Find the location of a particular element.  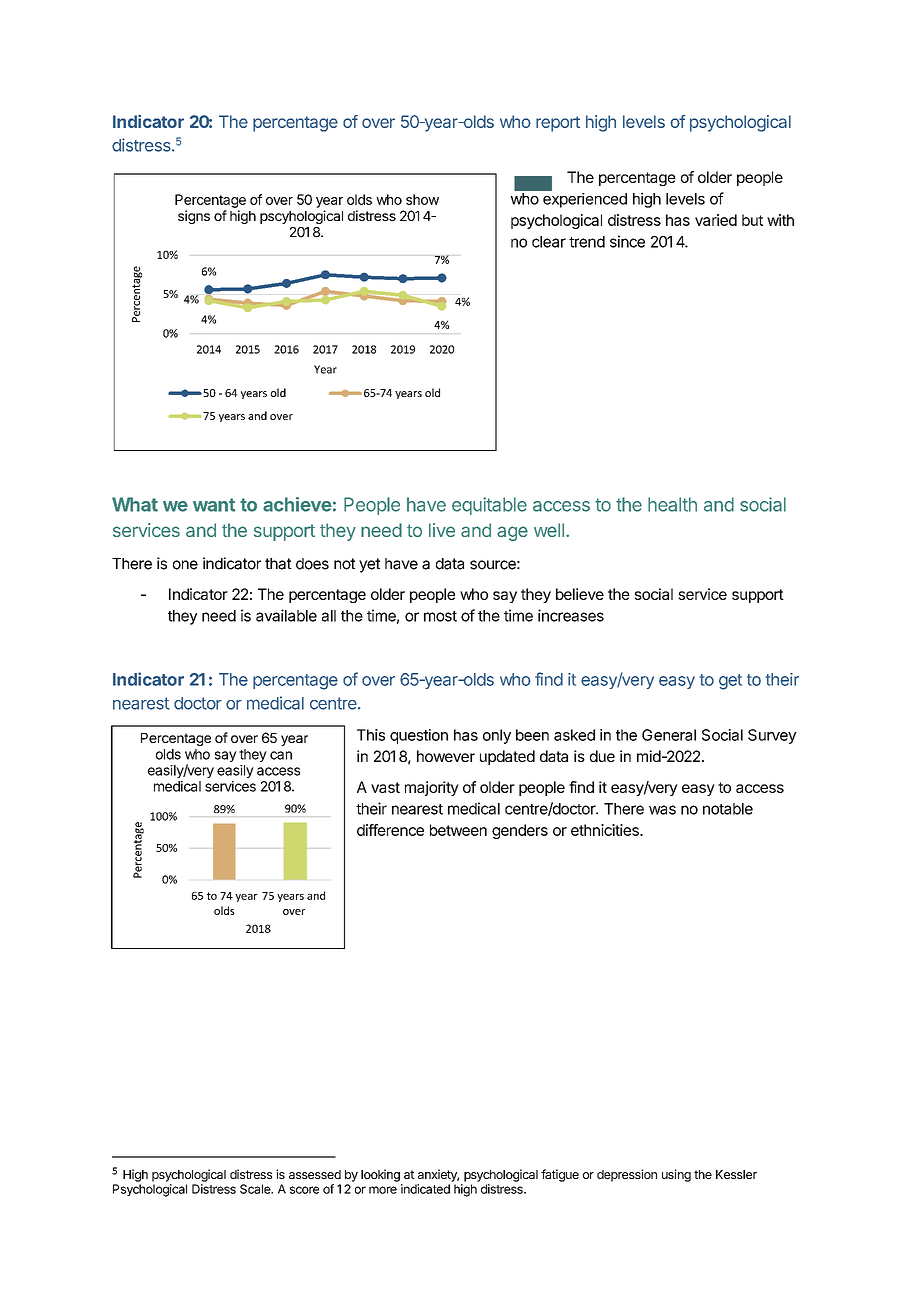

signs is located at coordinates (194, 217).
